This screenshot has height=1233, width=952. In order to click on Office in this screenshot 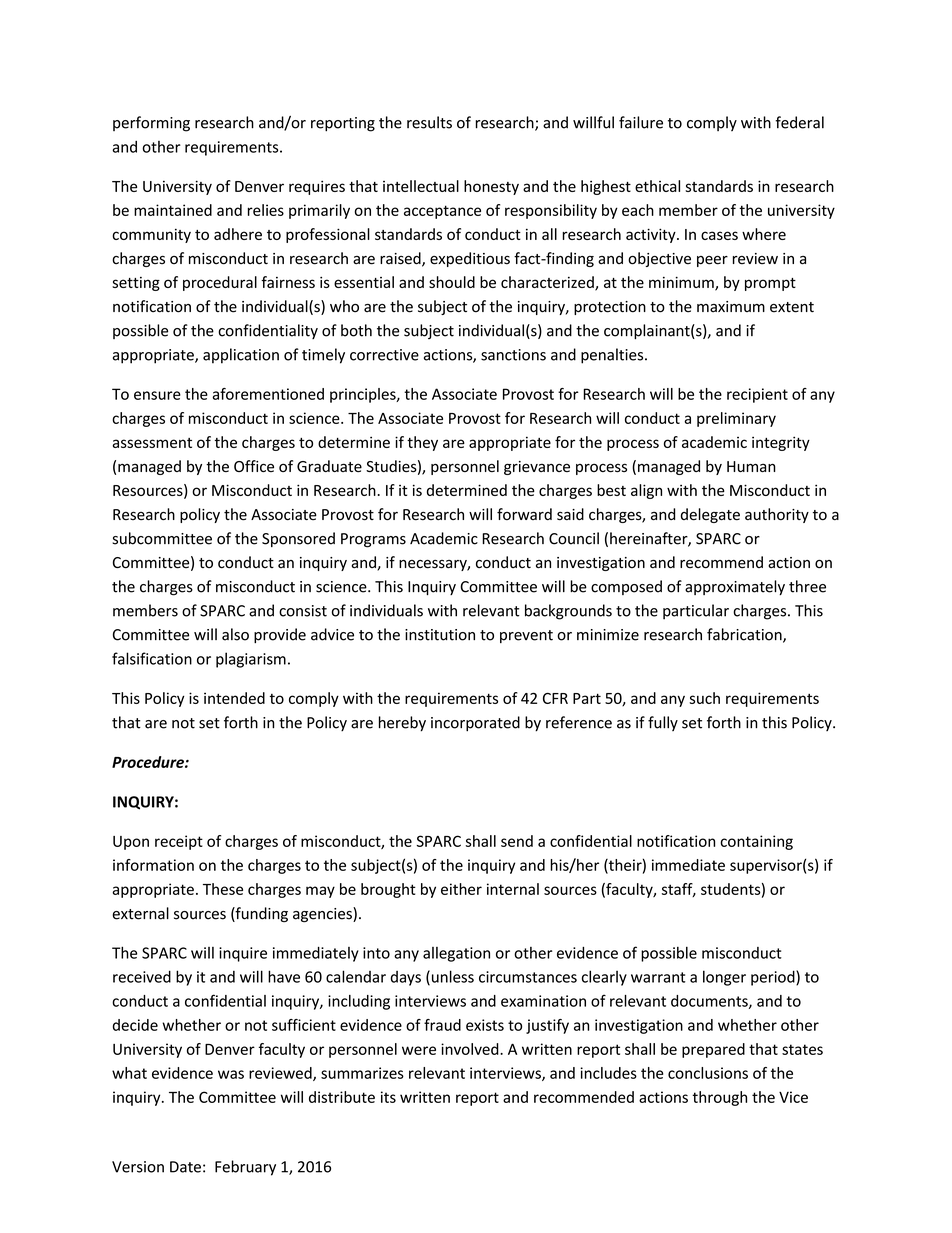, I will do `click(254, 466)`.
